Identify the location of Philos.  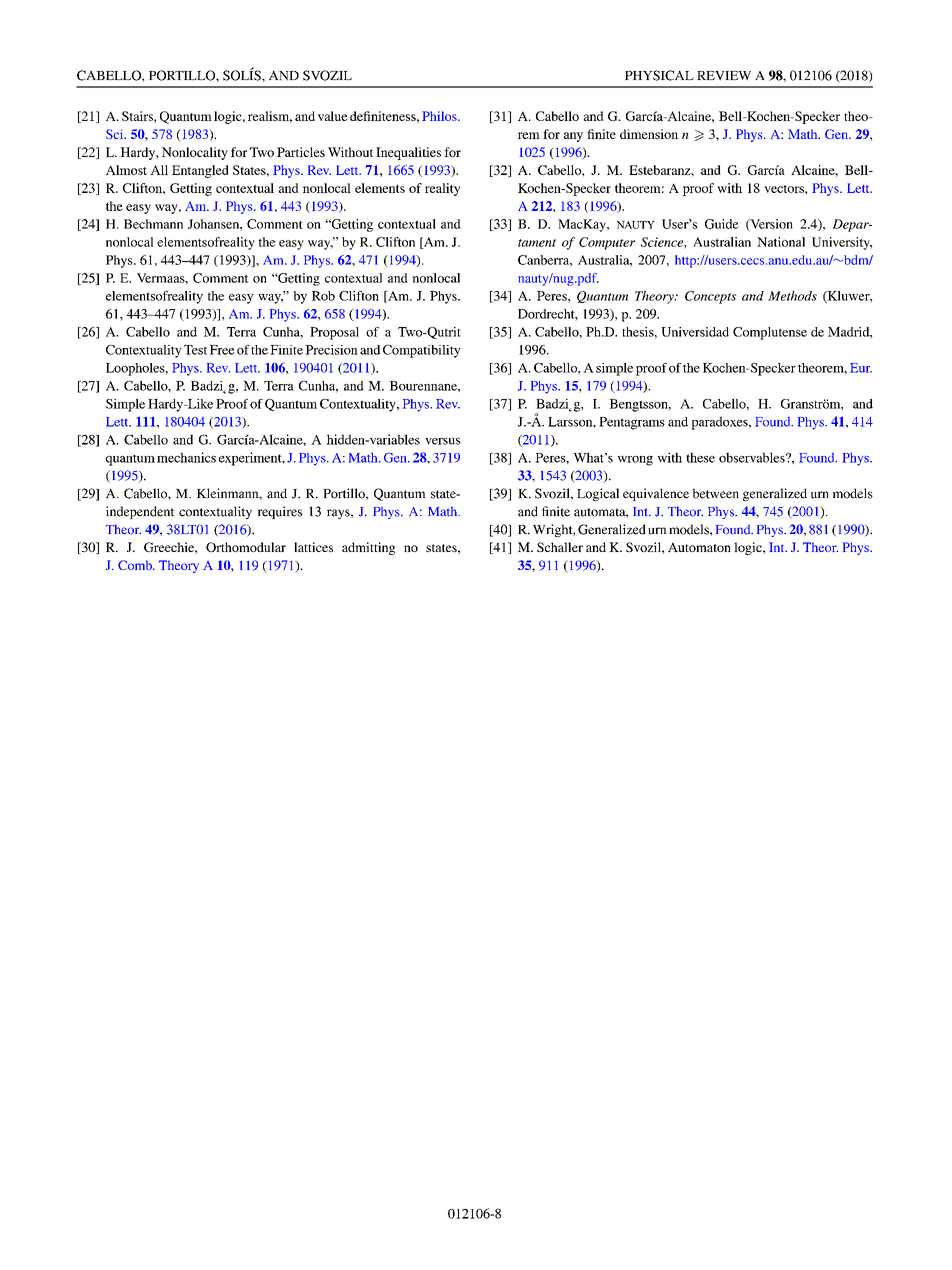
(440, 116).
